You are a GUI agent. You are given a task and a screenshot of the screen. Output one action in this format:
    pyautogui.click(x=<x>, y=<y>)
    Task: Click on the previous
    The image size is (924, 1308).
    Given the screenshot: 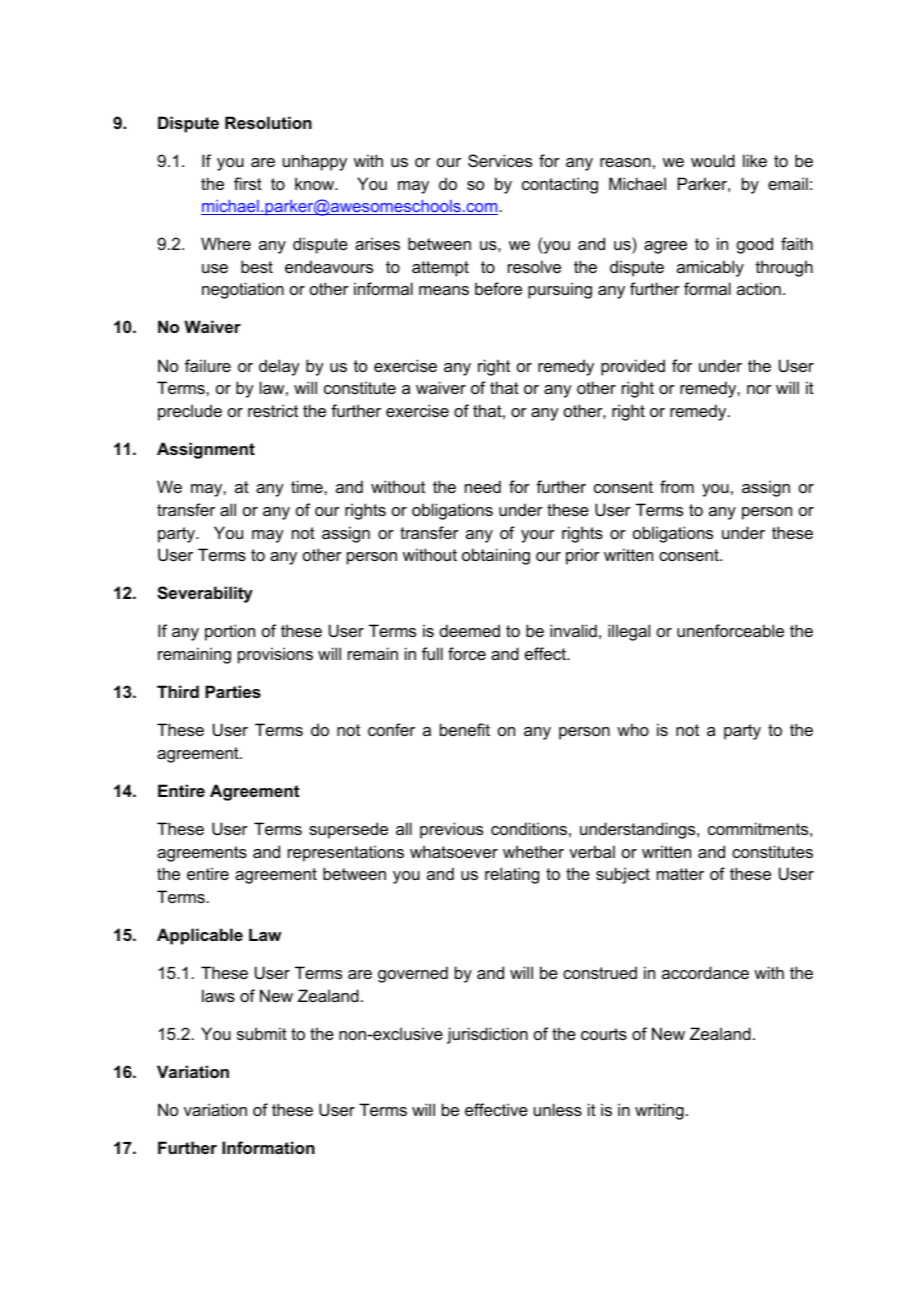 What is the action you would take?
    pyautogui.click(x=451, y=830)
